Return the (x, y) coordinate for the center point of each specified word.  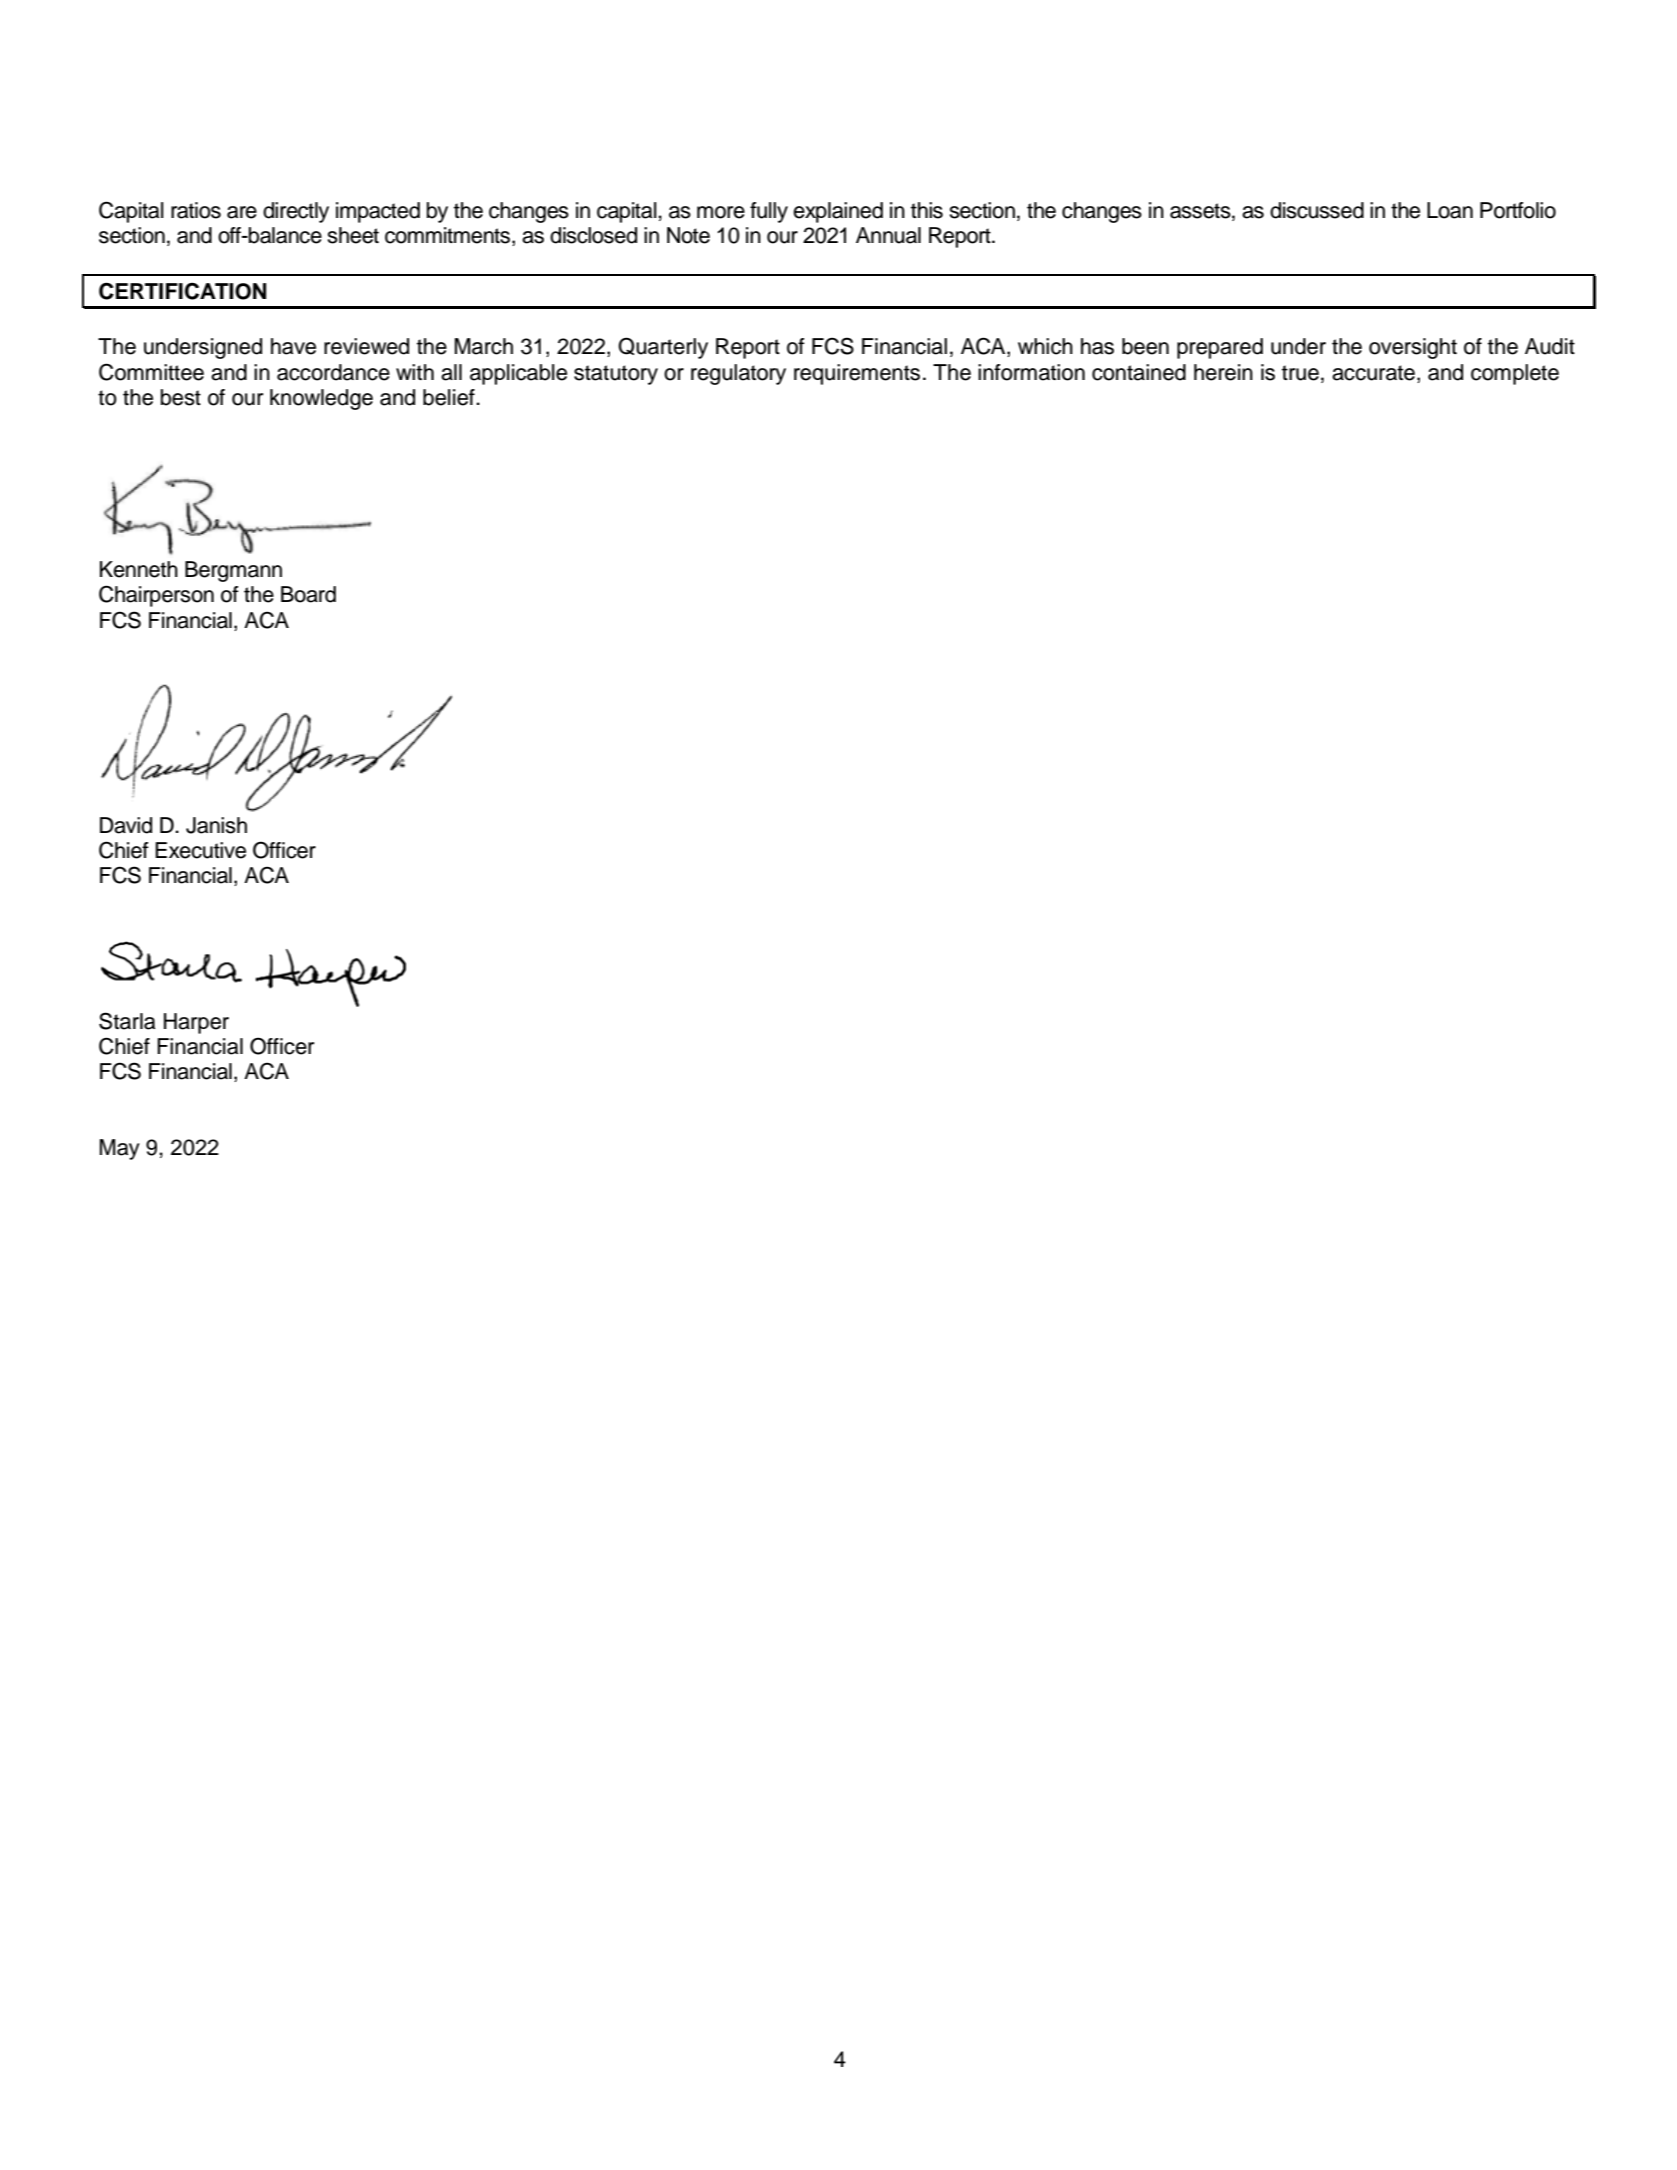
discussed (1317, 210)
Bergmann (233, 571)
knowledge (321, 399)
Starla (127, 1021)
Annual (888, 235)
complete (1515, 374)
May (120, 1149)
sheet (353, 235)
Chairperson (156, 596)
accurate (1373, 373)
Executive (200, 850)
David (126, 825)
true (1300, 373)
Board (308, 594)
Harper (196, 1023)
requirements (857, 374)
